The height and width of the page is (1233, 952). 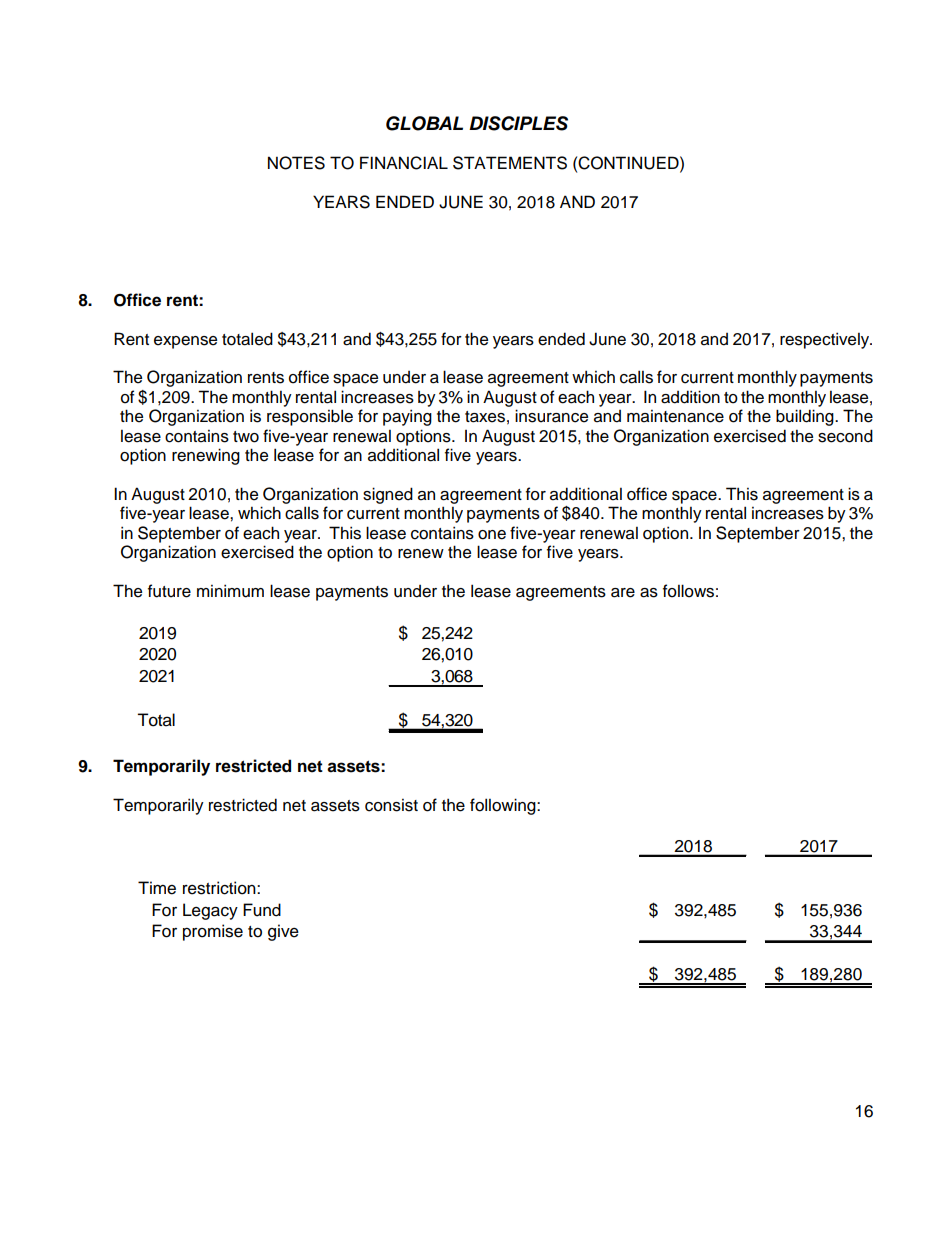 I want to click on minimum, so click(x=230, y=591).
